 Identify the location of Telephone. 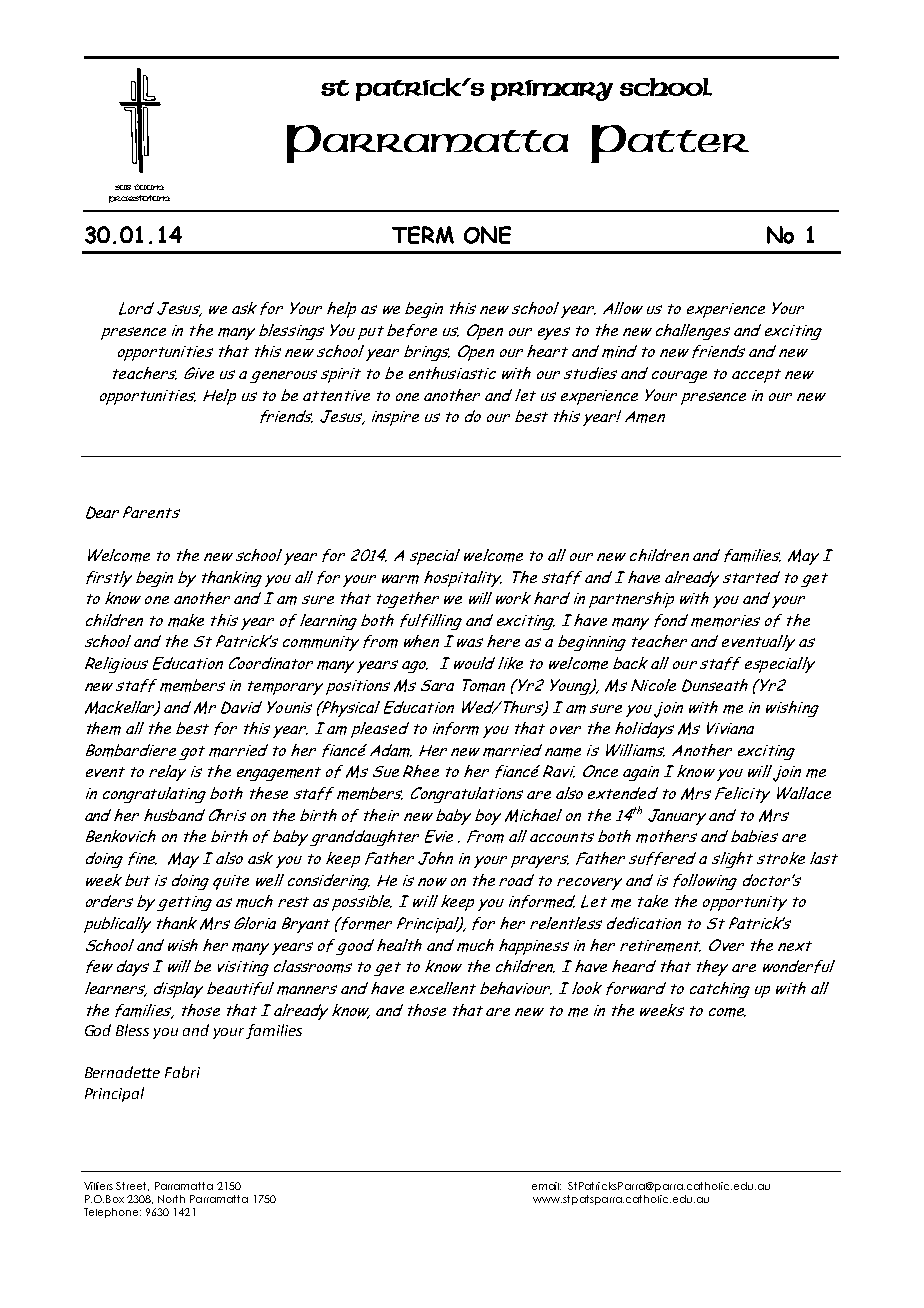
(112, 1213).
